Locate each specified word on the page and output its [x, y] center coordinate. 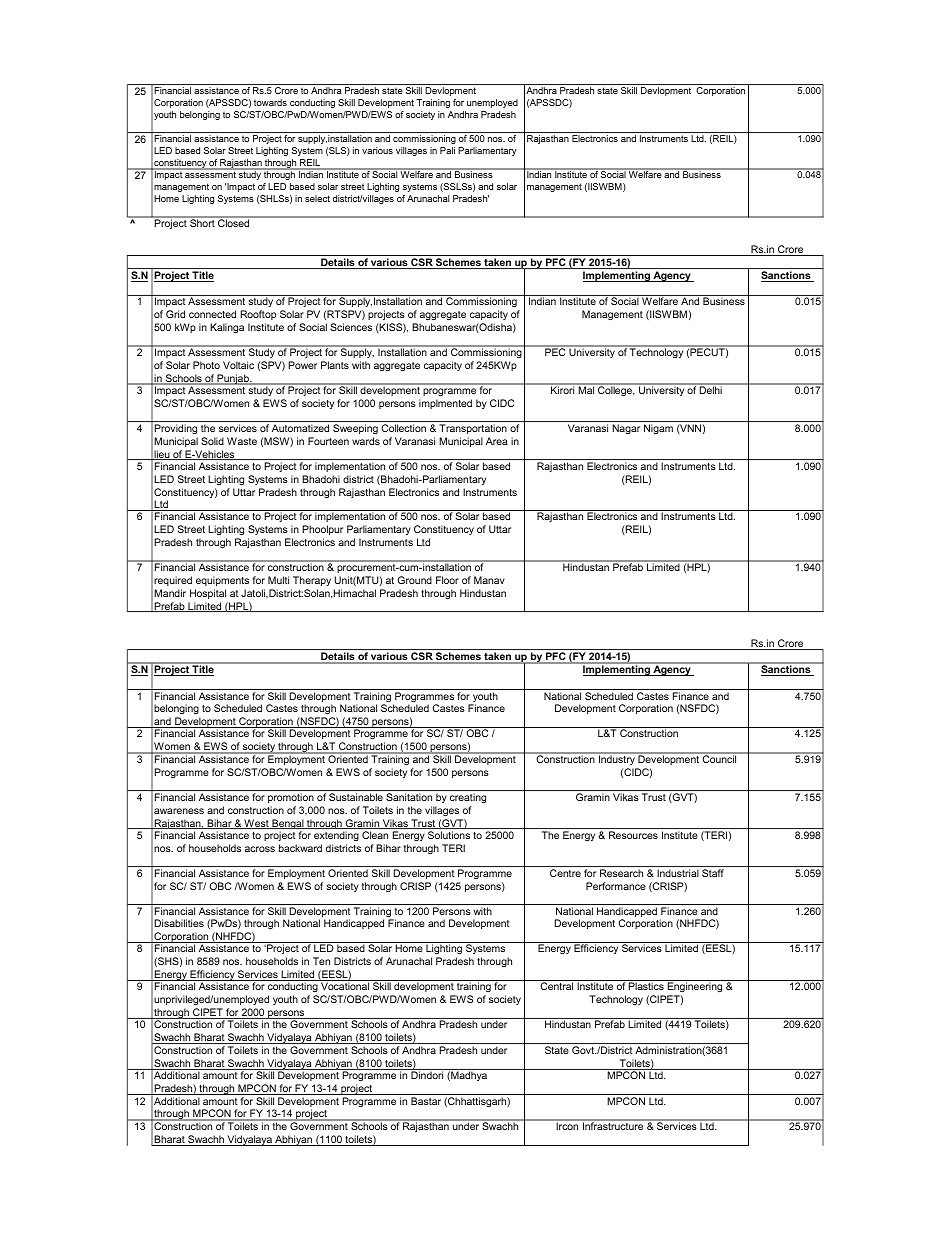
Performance [616, 886]
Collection [403, 428]
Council [720, 758]
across [260, 849]
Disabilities [179, 923]
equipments [222, 581]
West [256, 824]
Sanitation [409, 797]
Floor [447, 580]
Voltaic [238, 365]
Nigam [658, 429]
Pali [447, 150]
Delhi [711, 389]
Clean [375, 835]
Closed [234, 222]
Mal [586, 389]
